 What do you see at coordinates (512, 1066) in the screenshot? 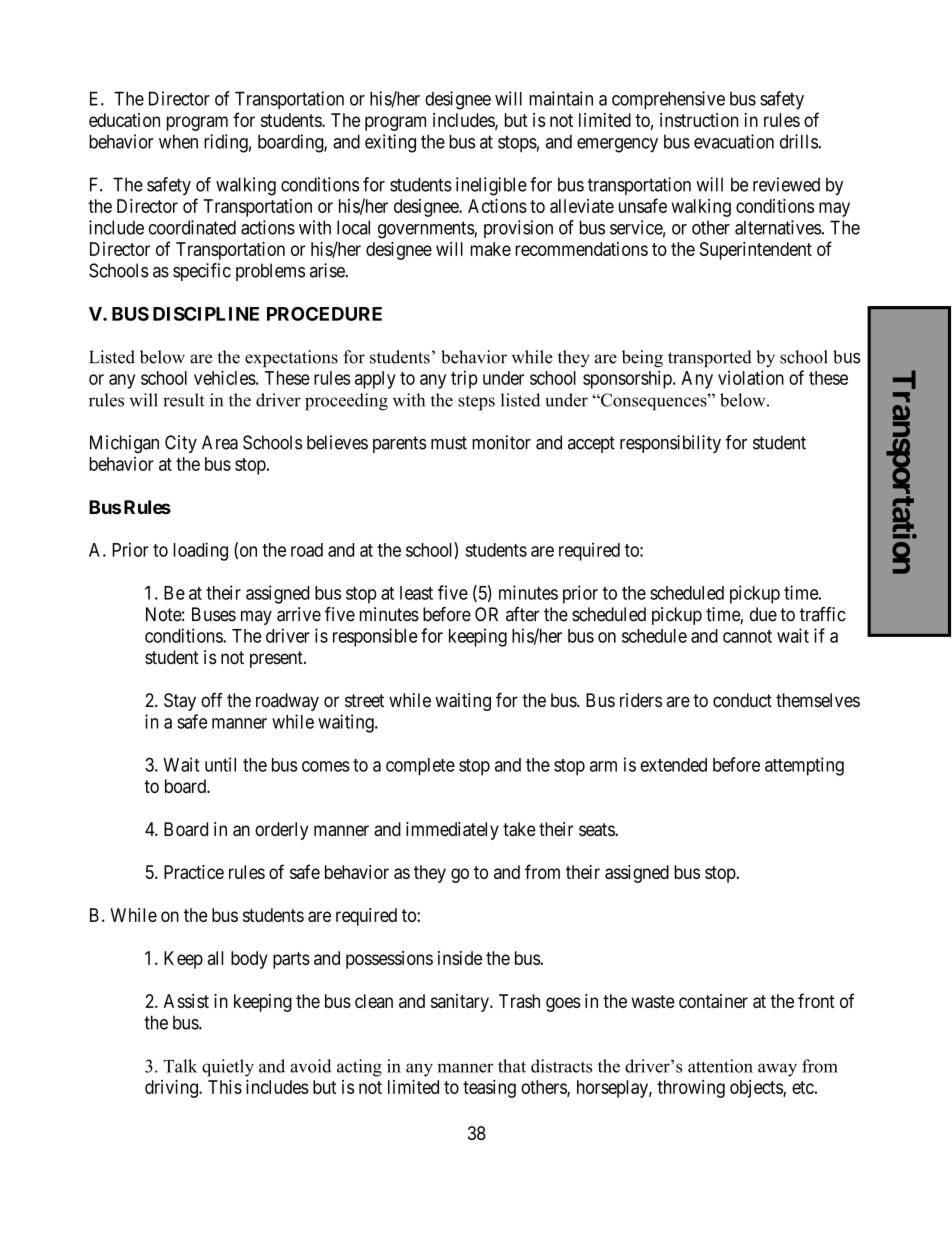
I see `that` at bounding box center [512, 1066].
